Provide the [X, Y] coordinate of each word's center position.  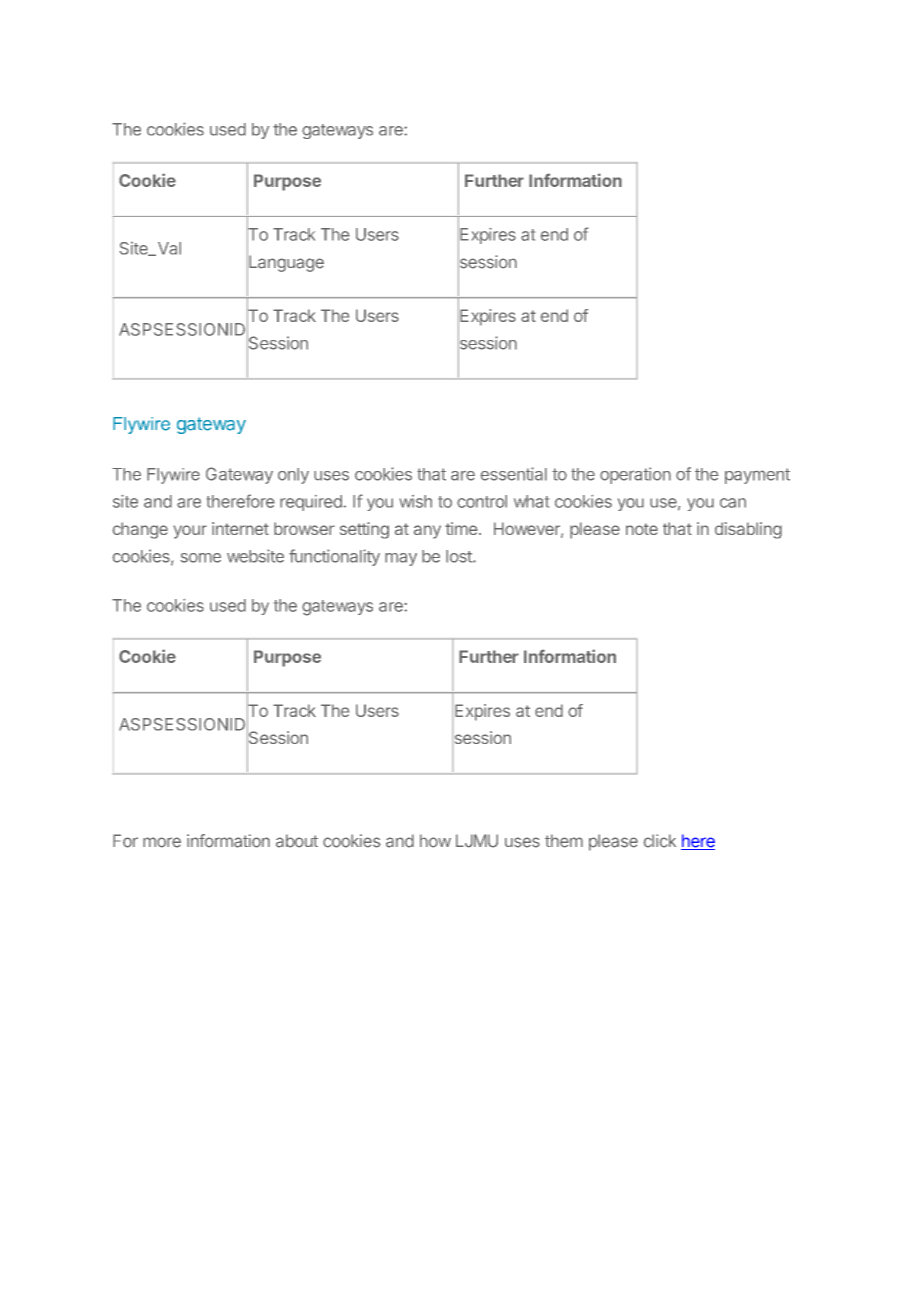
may [401, 559]
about [297, 841]
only [293, 476]
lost [460, 556]
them [564, 841]
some [200, 558]
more [162, 842]
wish [415, 501]
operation [635, 475]
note [642, 529]
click [659, 841]
